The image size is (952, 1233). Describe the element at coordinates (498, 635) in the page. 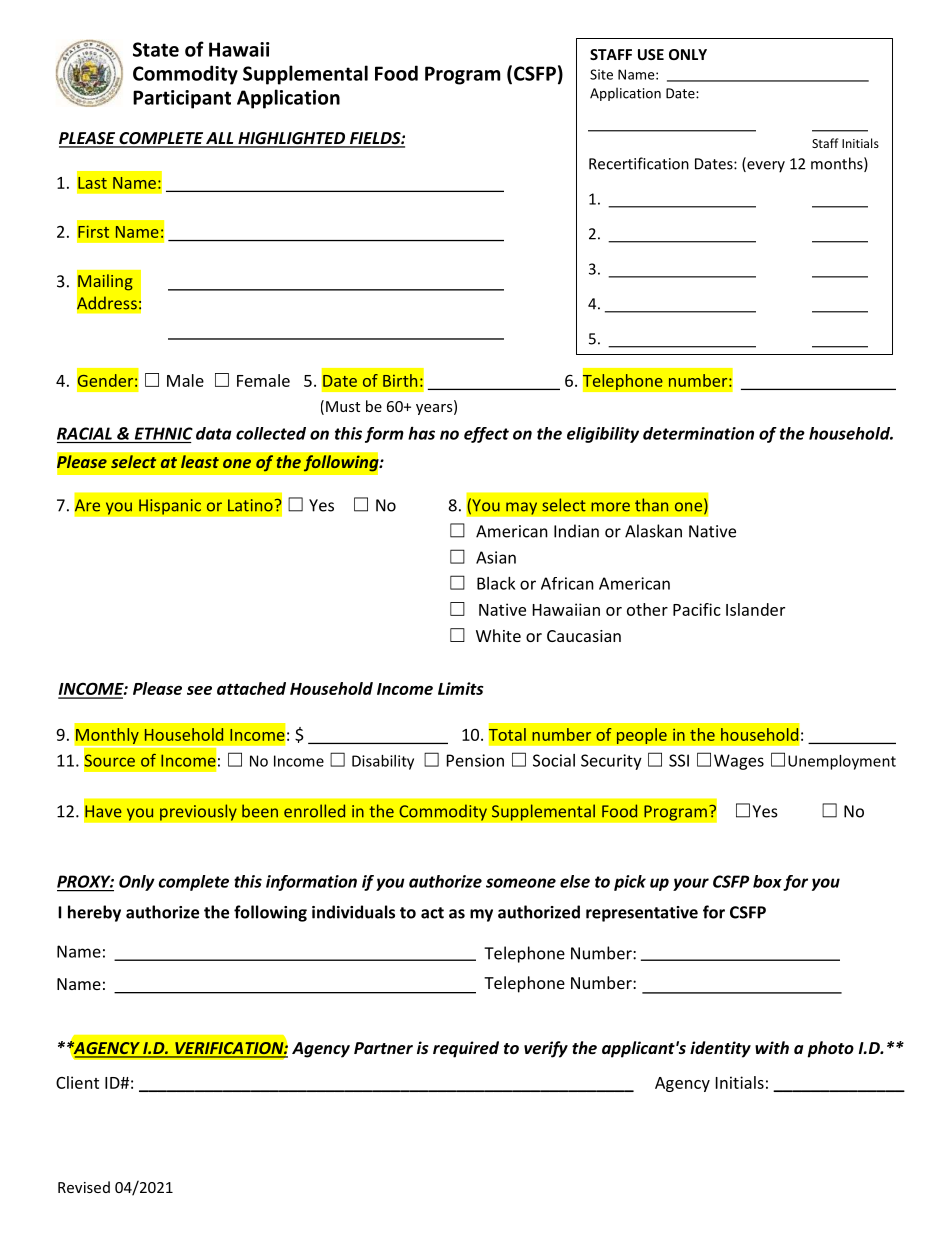

I see `White` at that location.
